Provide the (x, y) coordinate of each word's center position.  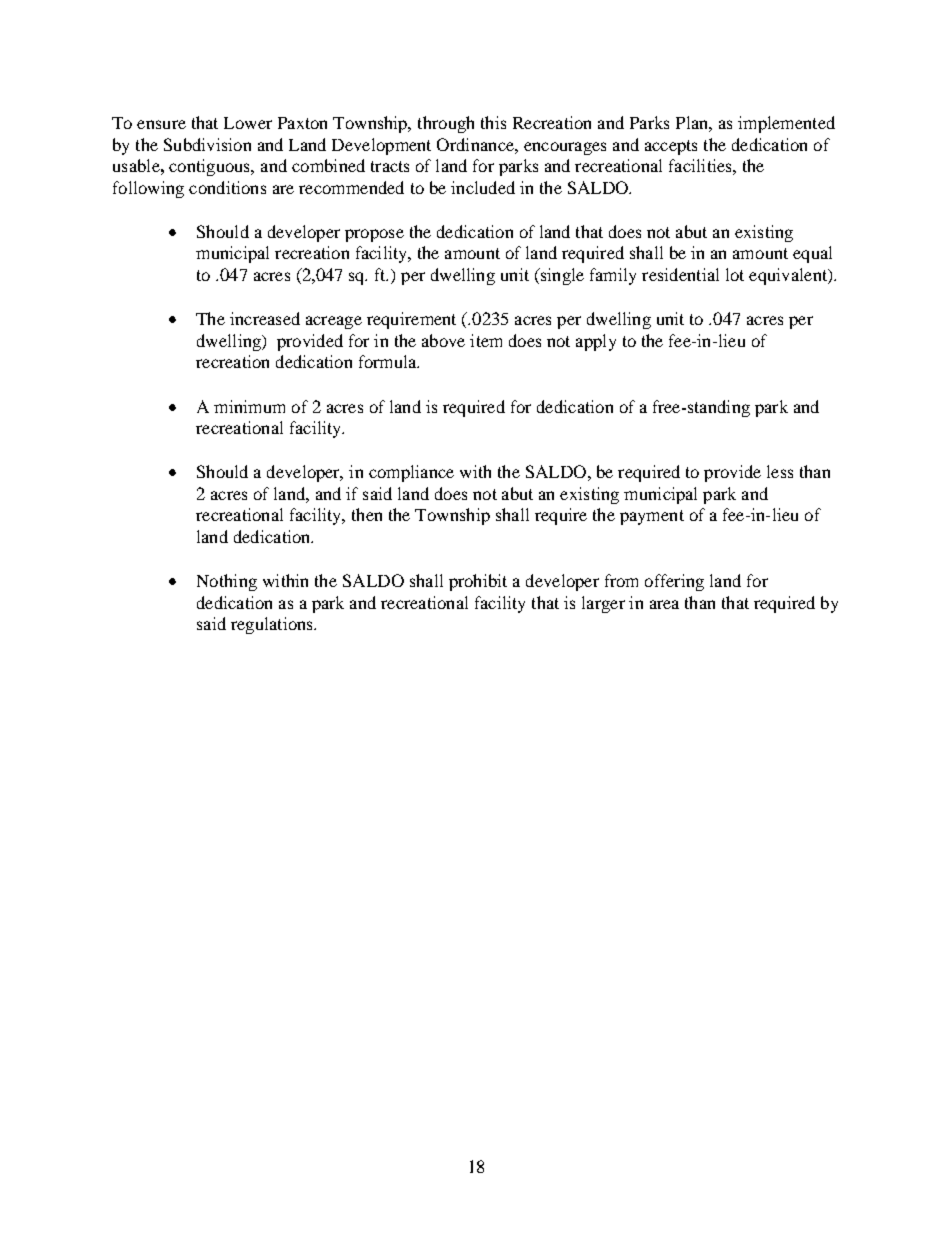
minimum (249, 406)
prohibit (478, 582)
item (486, 340)
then (367, 514)
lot (735, 274)
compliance (411, 473)
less (780, 471)
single (561, 276)
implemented (786, 124)
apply (596, 342)
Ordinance (476, 144)
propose (374, 235)
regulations (273, 625)
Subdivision (207, 144)
